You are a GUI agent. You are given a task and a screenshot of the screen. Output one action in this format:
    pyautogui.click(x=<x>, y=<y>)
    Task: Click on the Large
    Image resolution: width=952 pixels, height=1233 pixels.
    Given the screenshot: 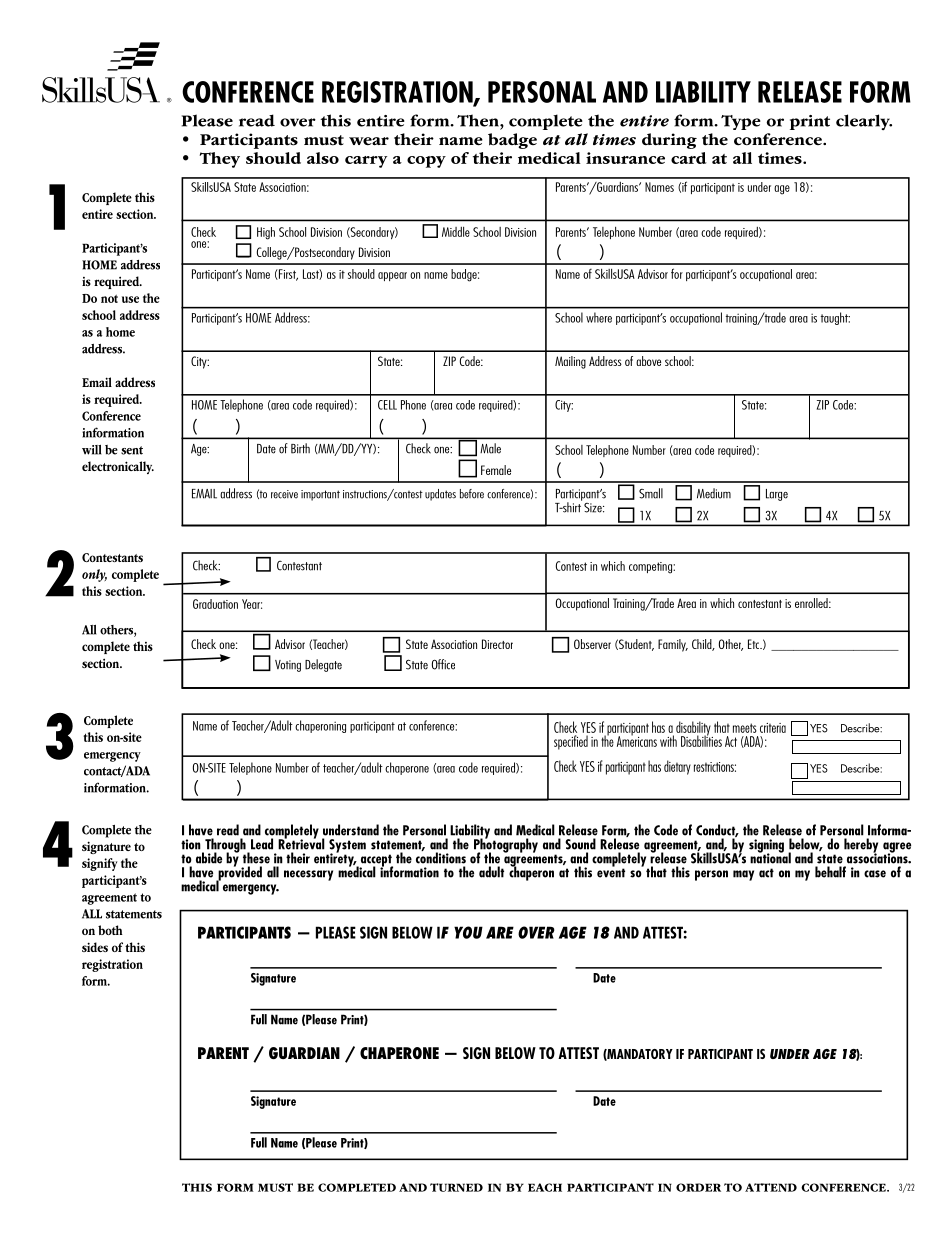 What is the action you would take?
    pyautogui.click(x=777, y=495)
